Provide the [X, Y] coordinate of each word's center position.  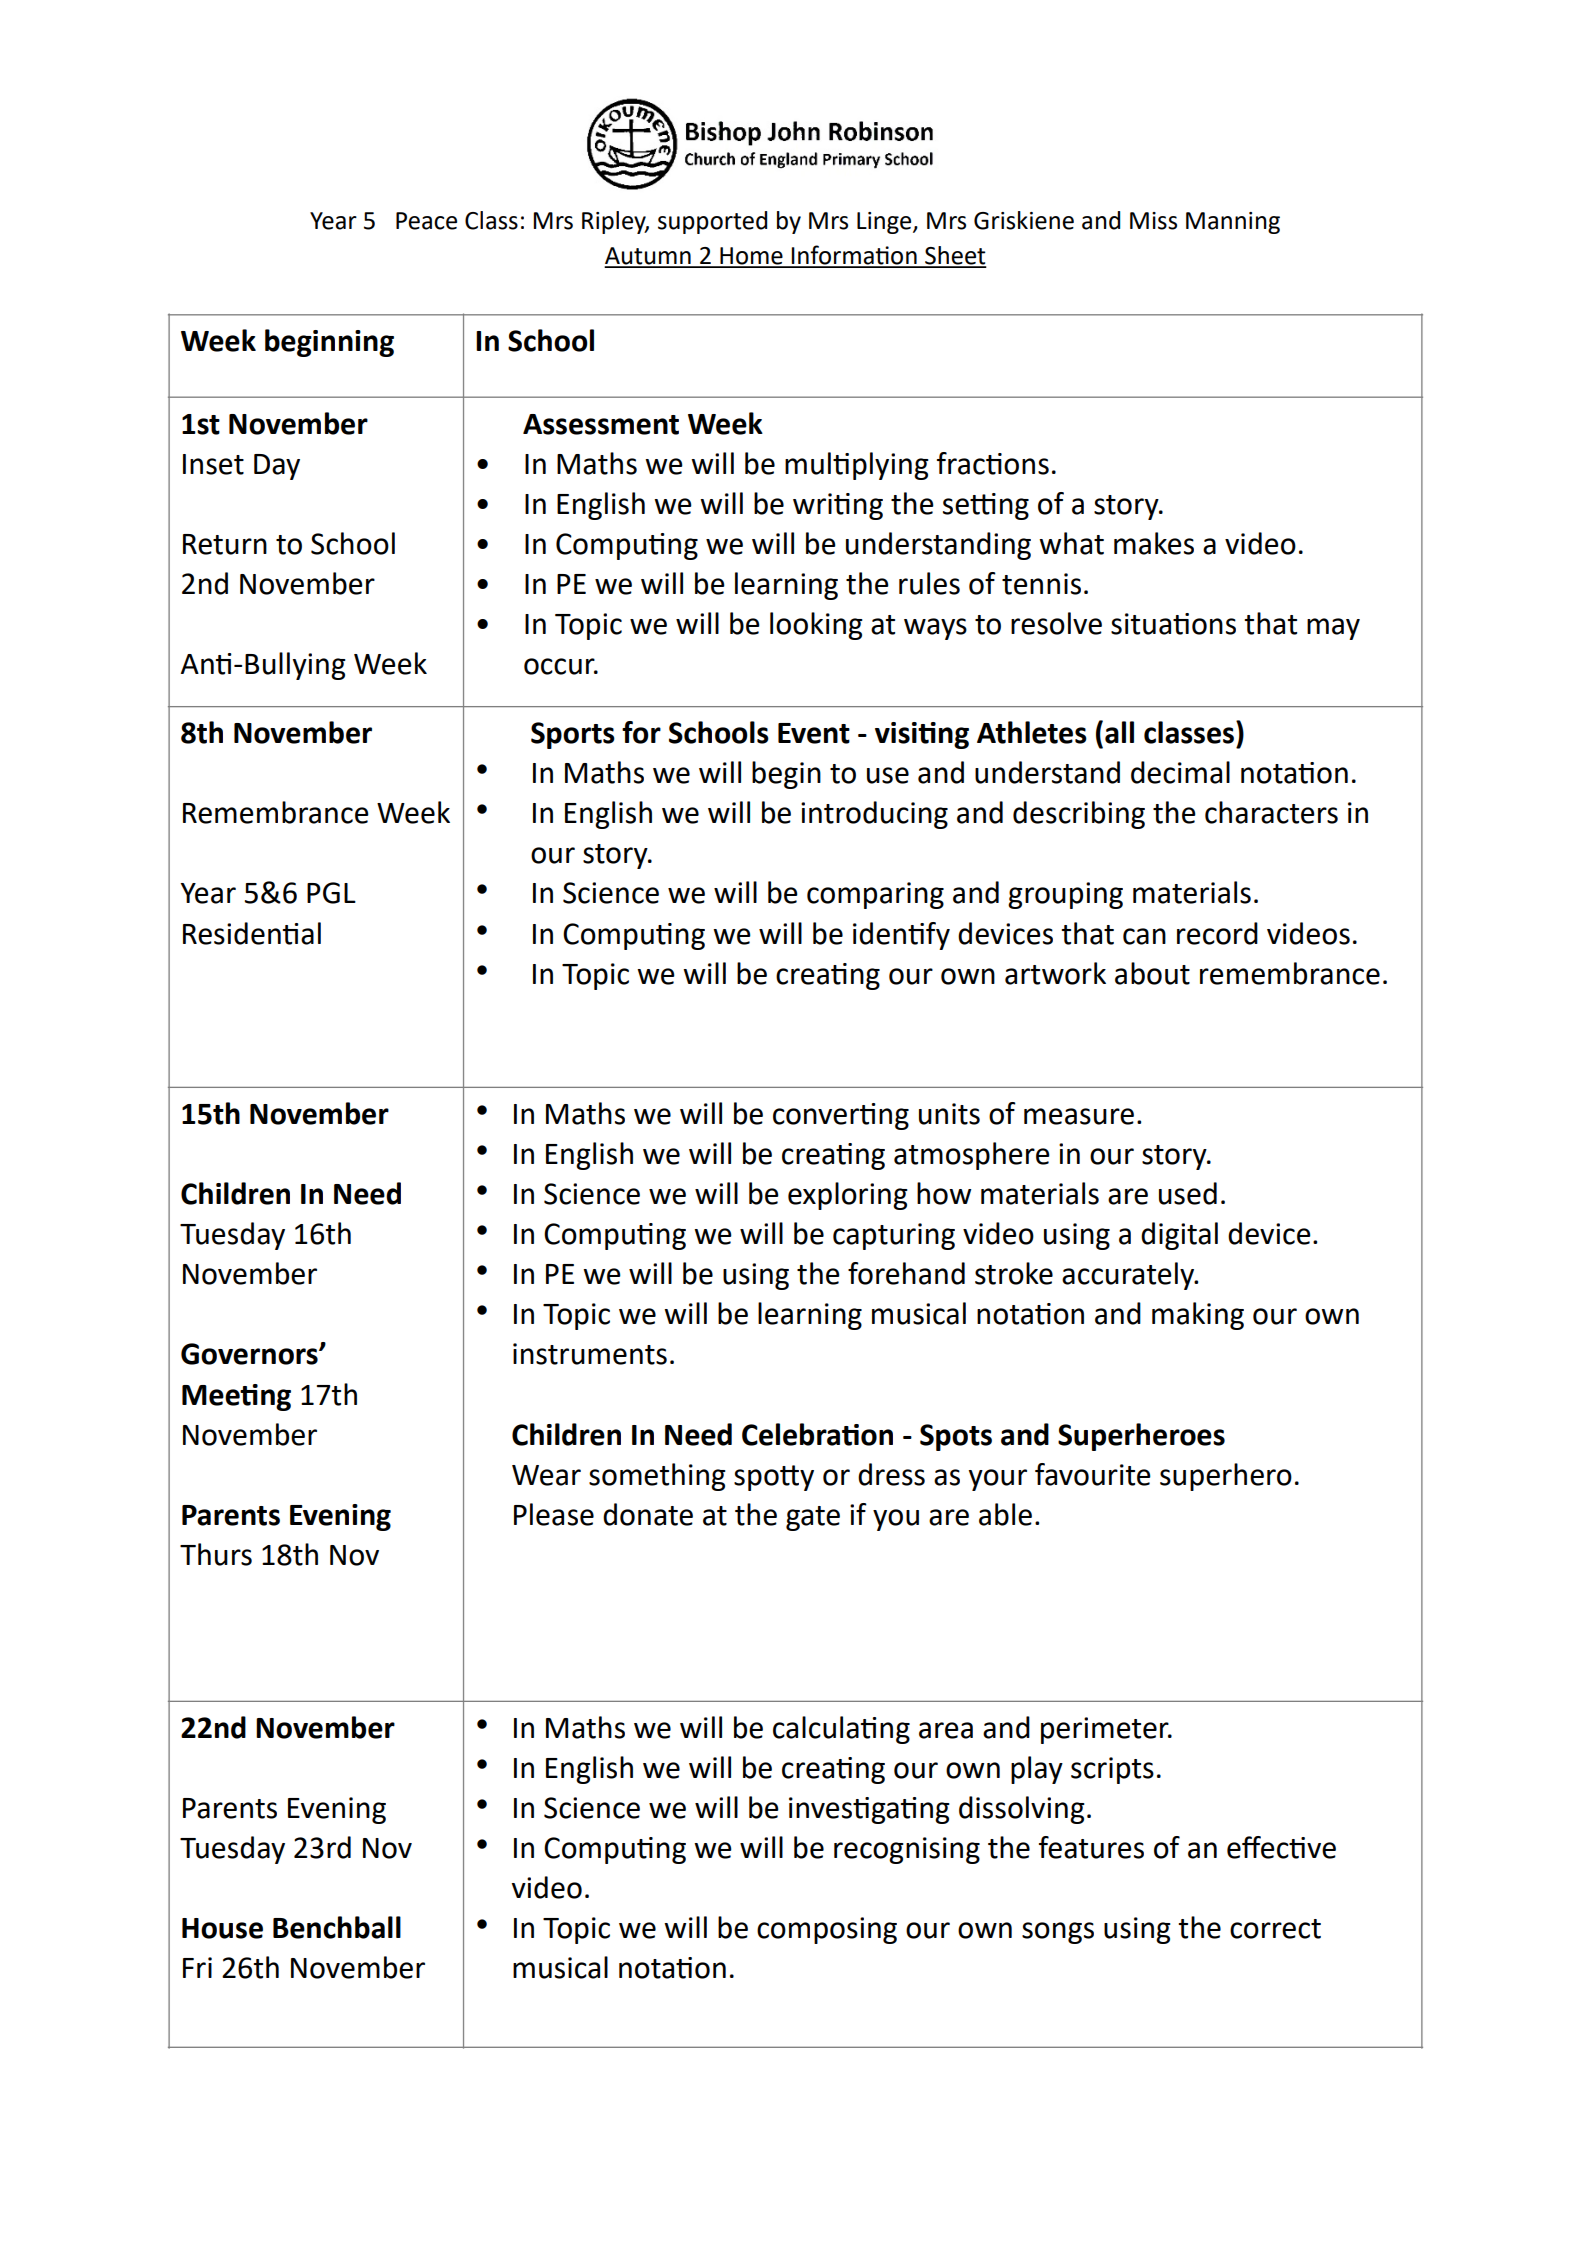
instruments [590, 1354]
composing [827, 1930]
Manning [1233, 223]
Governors [250, 1354]
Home [751, 257]
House [222, 1928]
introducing [874, 815]
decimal [1180, 772]
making [1198, 1316]
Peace [426, 221]
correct [1275, 1929]
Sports [573, 735]
